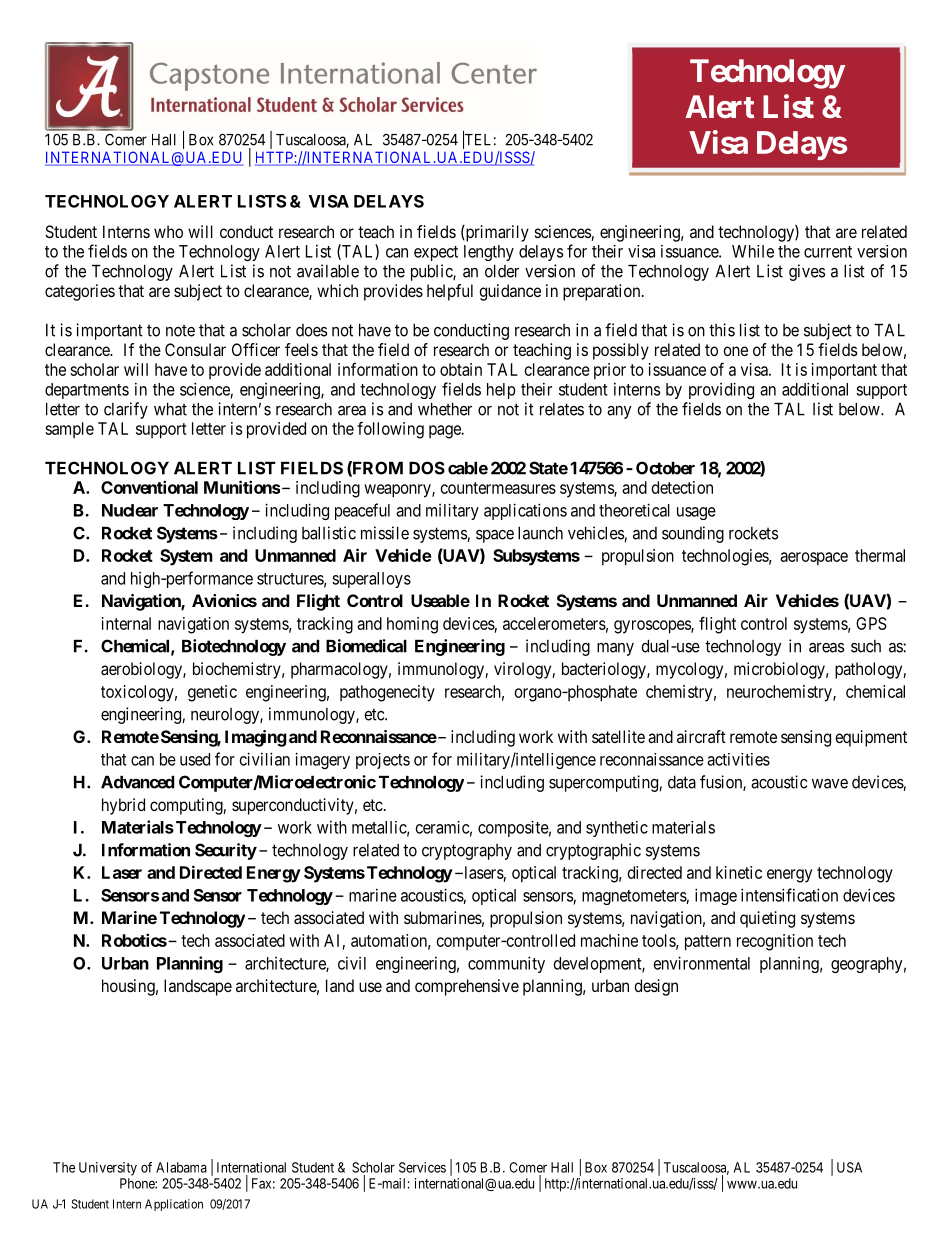 This image has width=952, height=1233. I want to click on who, so click(168, 231).
